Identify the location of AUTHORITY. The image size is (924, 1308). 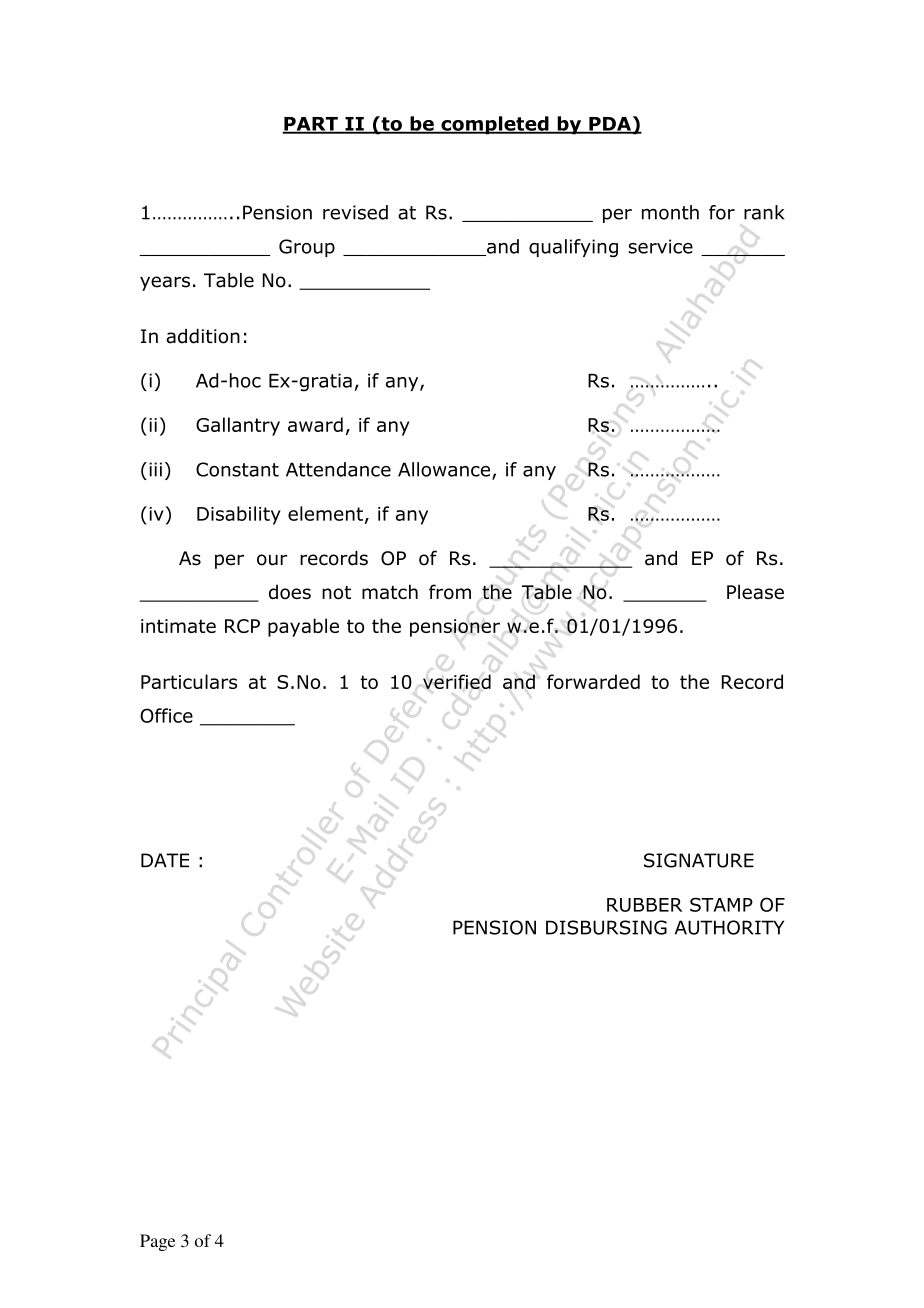
(729, 927).
